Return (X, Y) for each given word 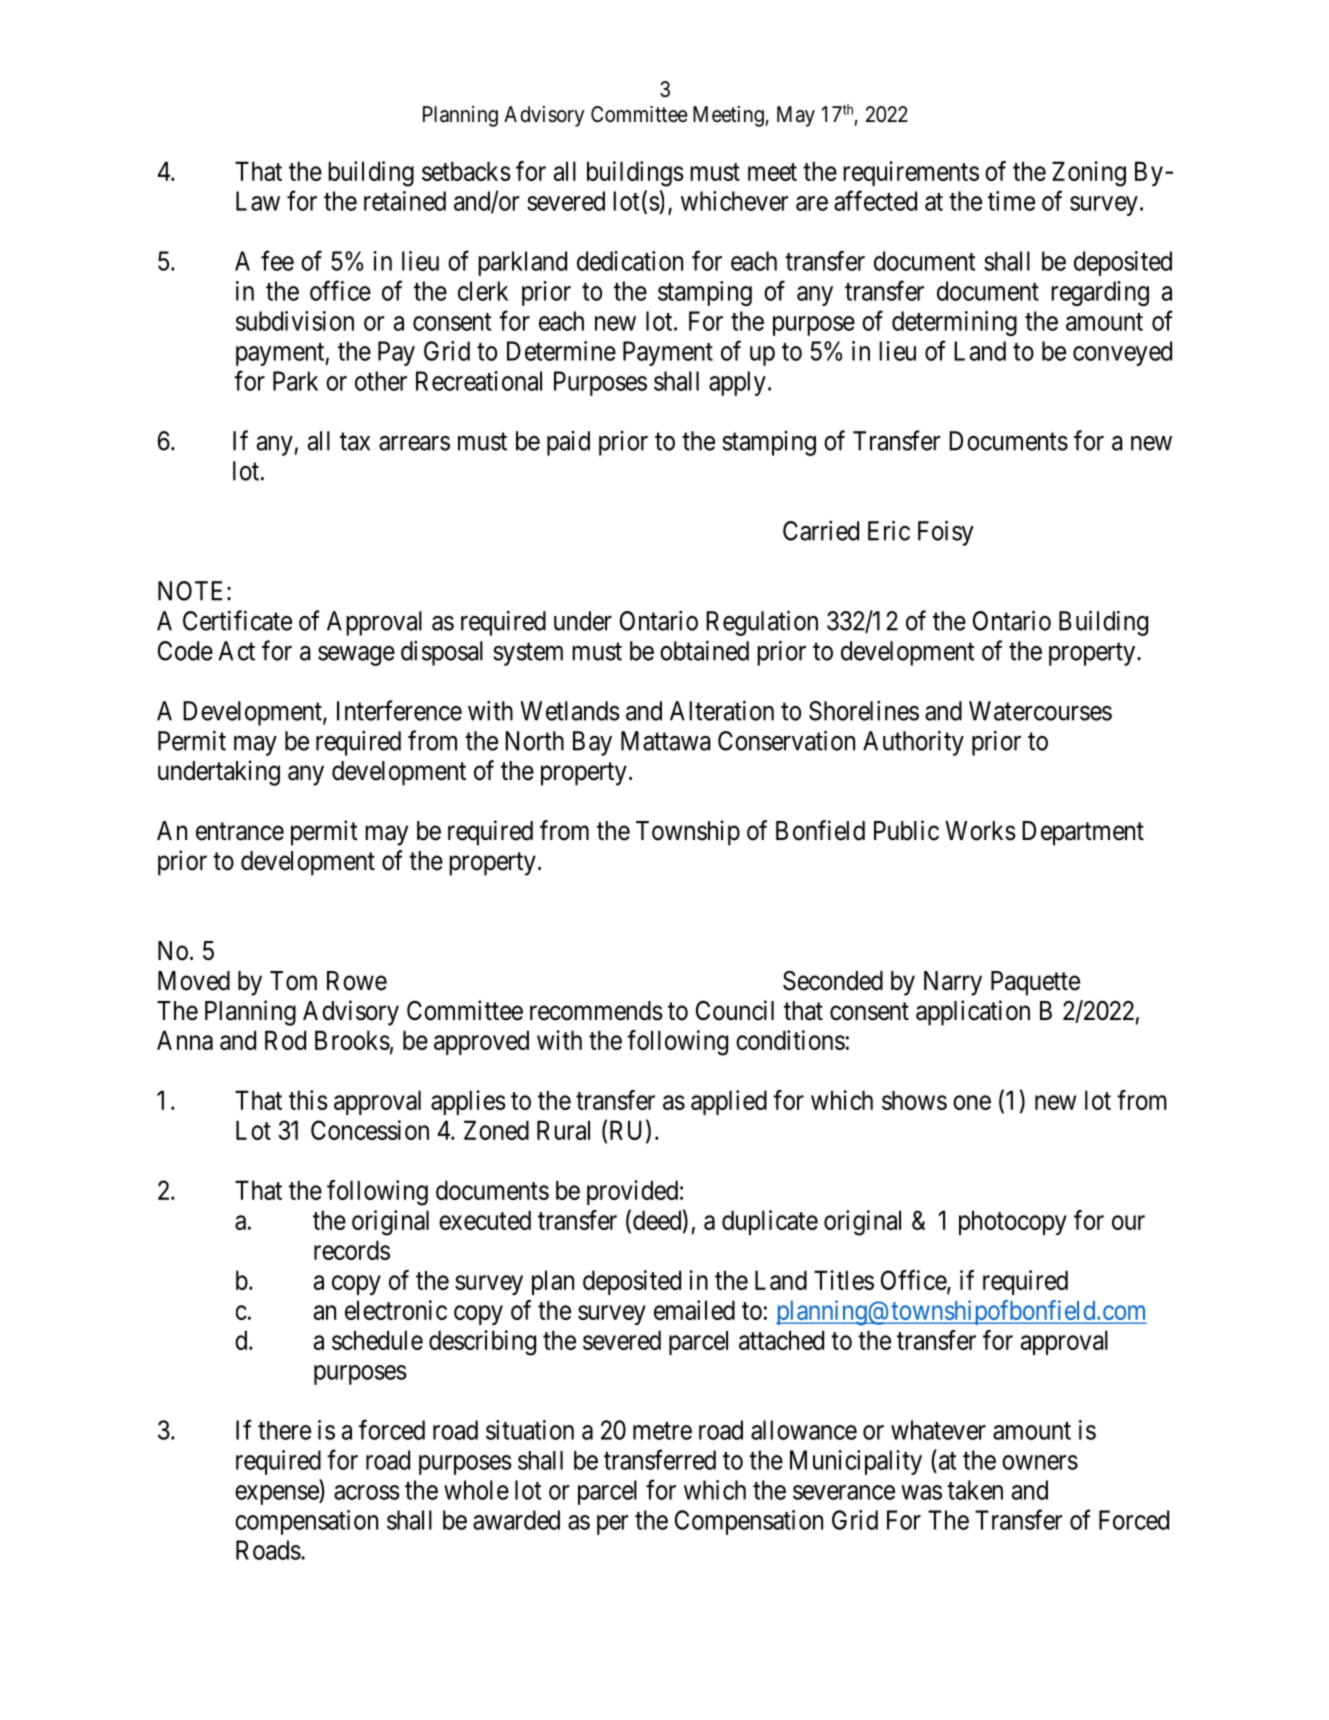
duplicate (770, 1222)
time (1011, 201)
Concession (370, 1130)
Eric (889, 530)
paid (568, 443)
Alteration (722, 710)
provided (632, 1192)
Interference (399, 710)
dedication (630, 261)
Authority (913, 743)
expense (277, 1495)
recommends (596, 1011)
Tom (293, 981)
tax (355, 442)
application (973, 1013)
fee (277, 260)
